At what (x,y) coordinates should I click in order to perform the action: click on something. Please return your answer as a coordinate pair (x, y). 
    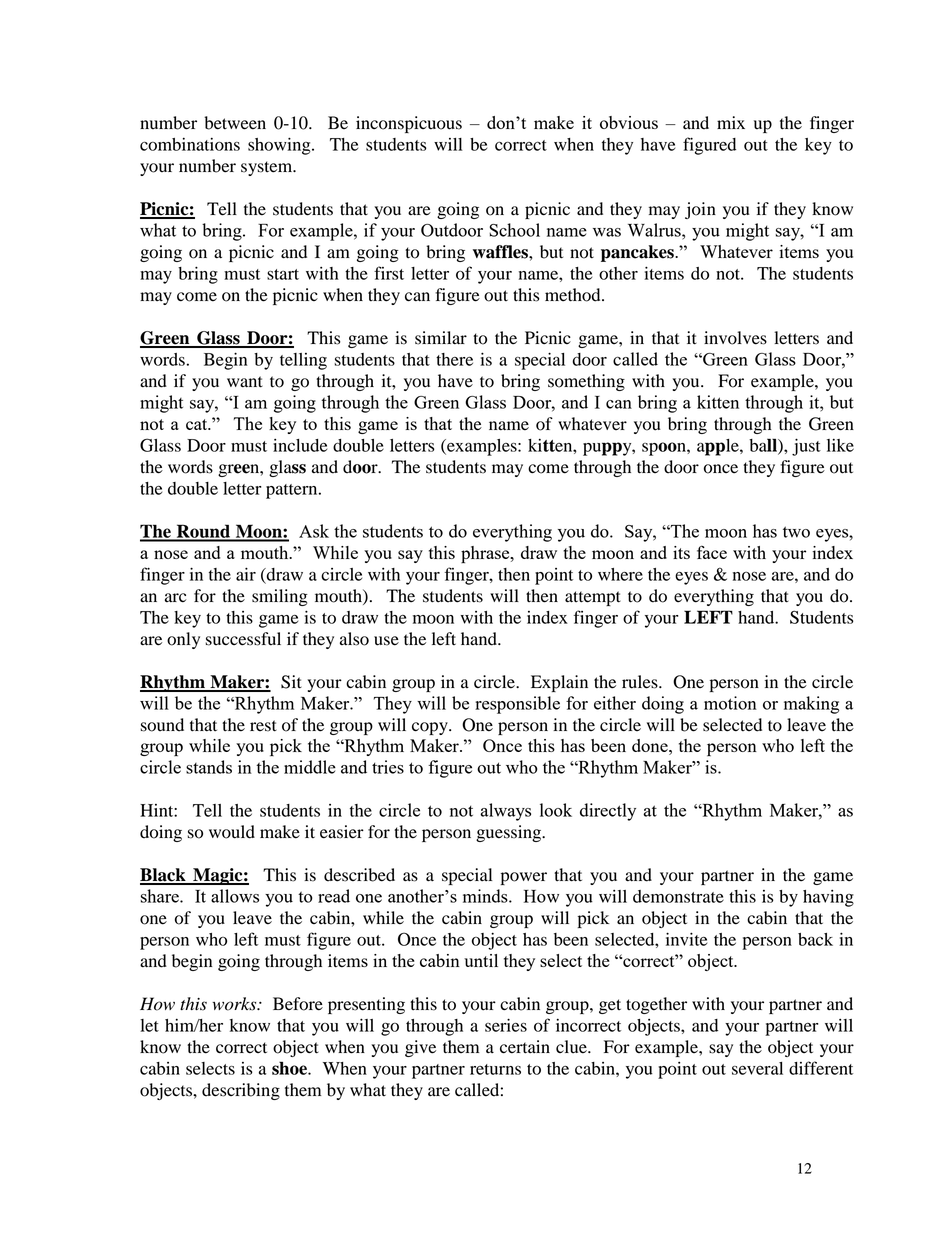
    Looking at the image, I should click on (586, 382).
